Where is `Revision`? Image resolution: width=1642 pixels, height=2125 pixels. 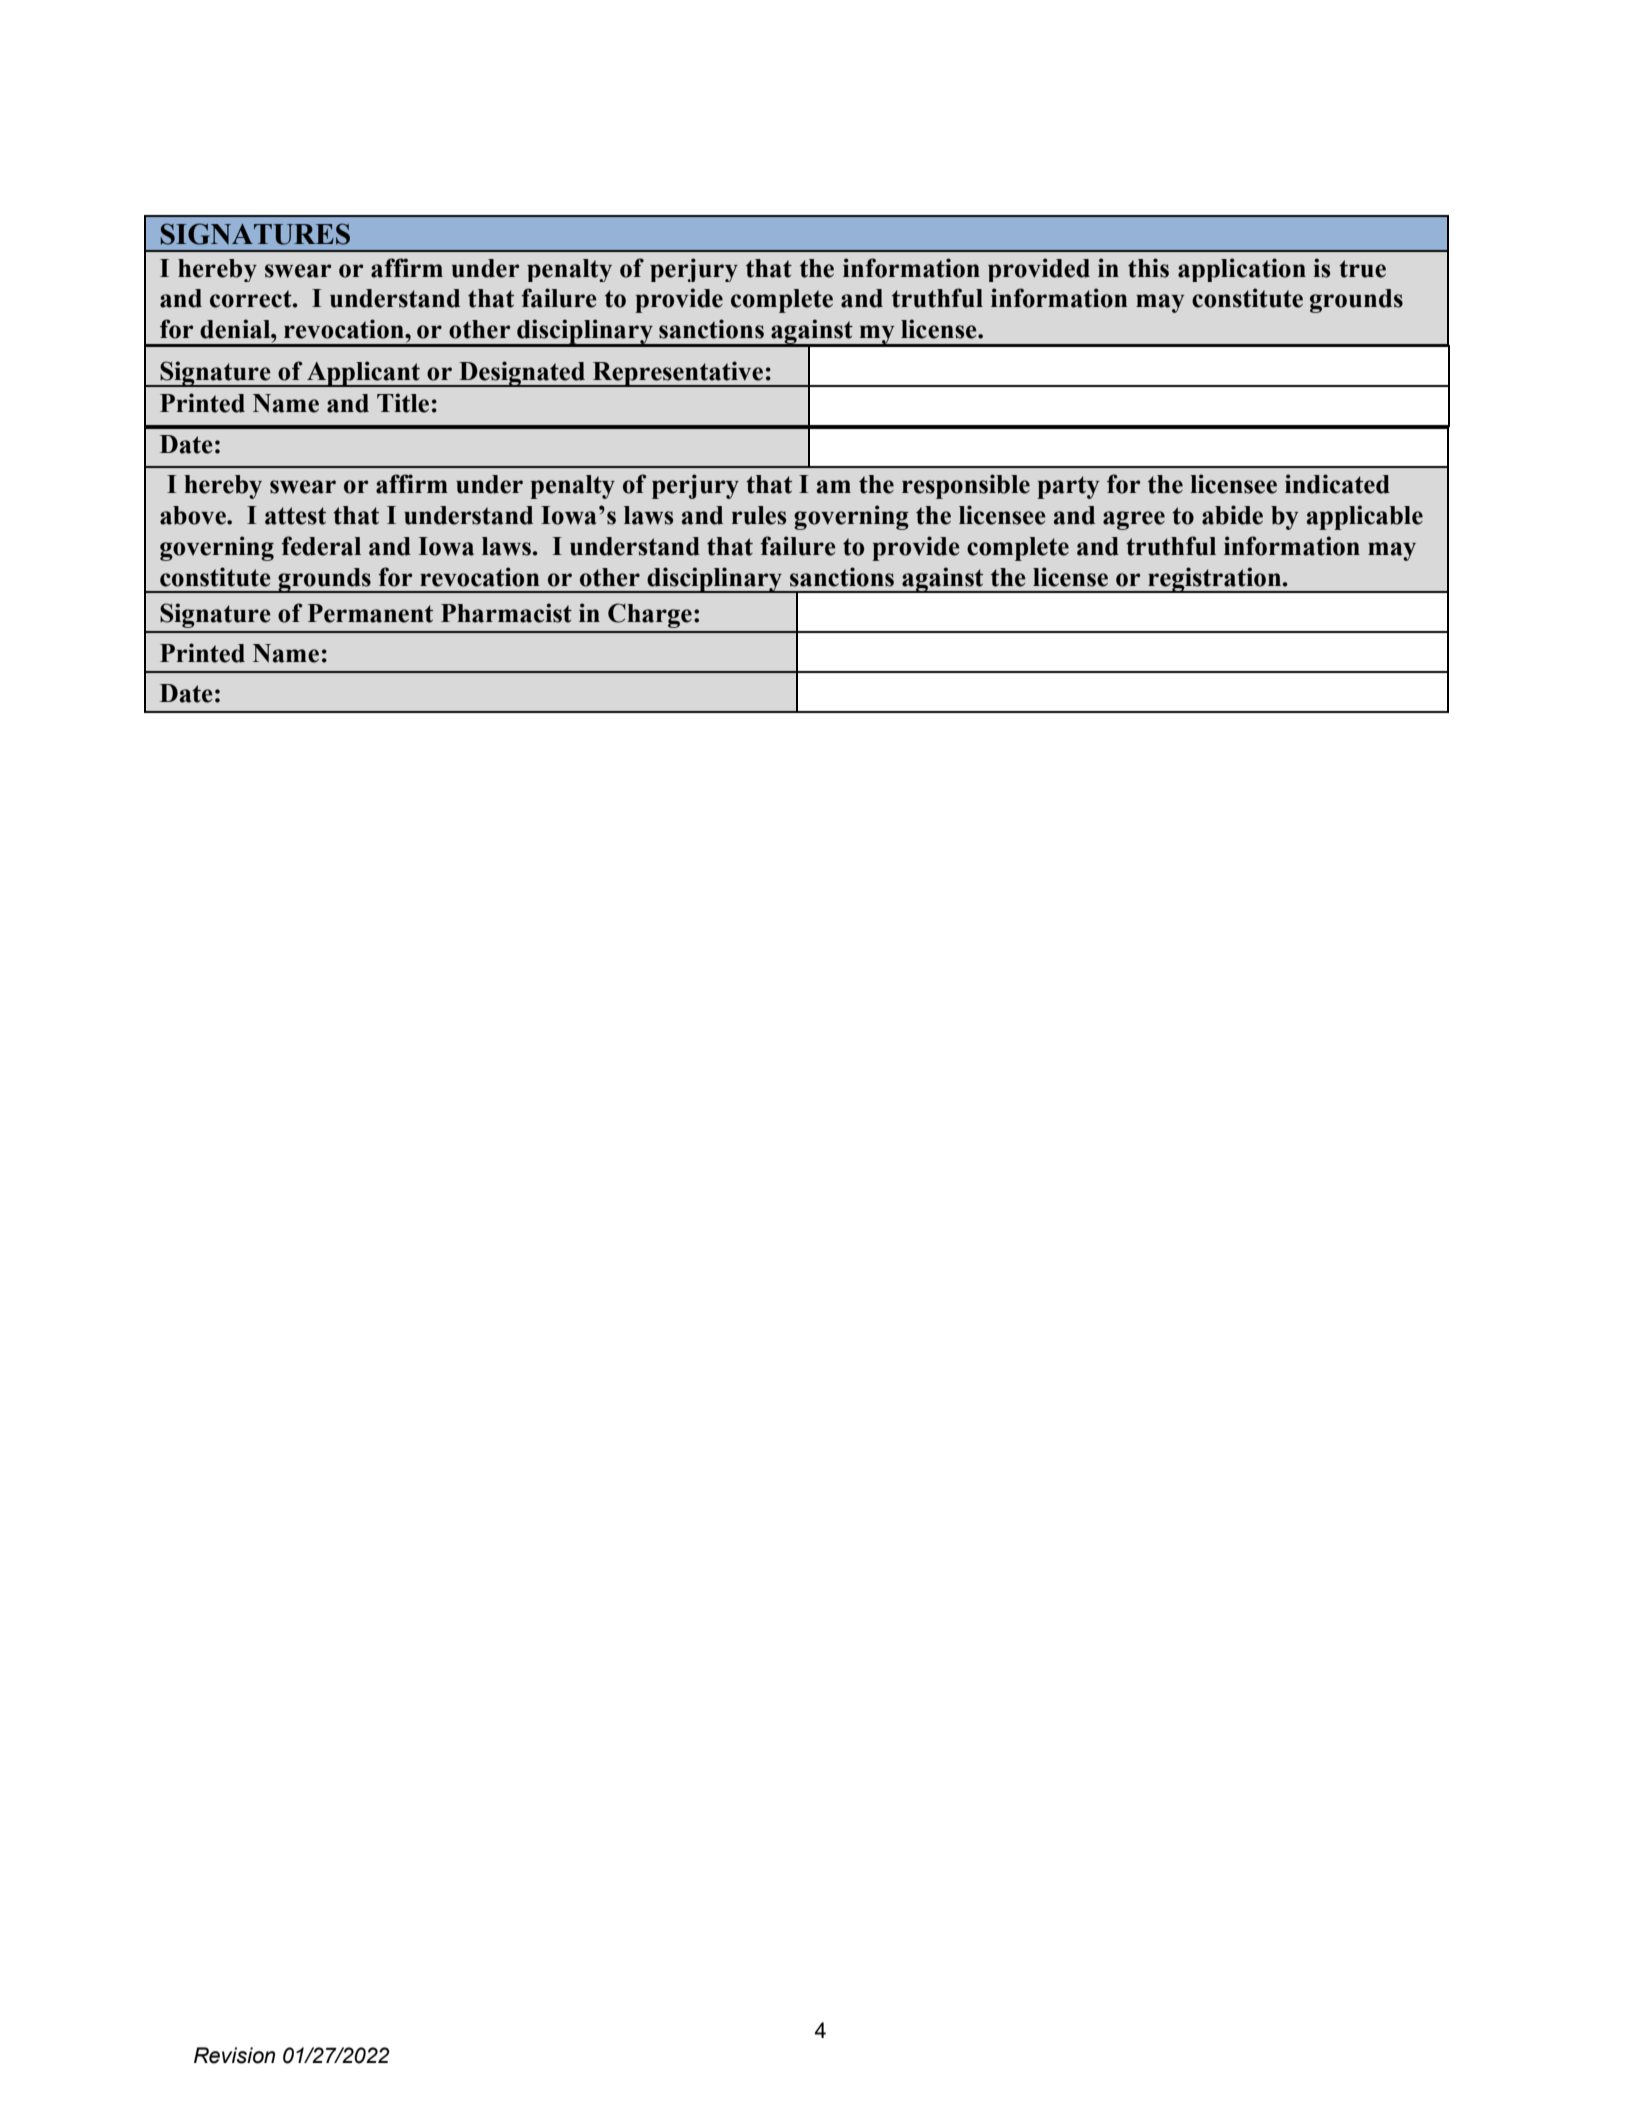
Revision is located at coordinates (234, 2055).
